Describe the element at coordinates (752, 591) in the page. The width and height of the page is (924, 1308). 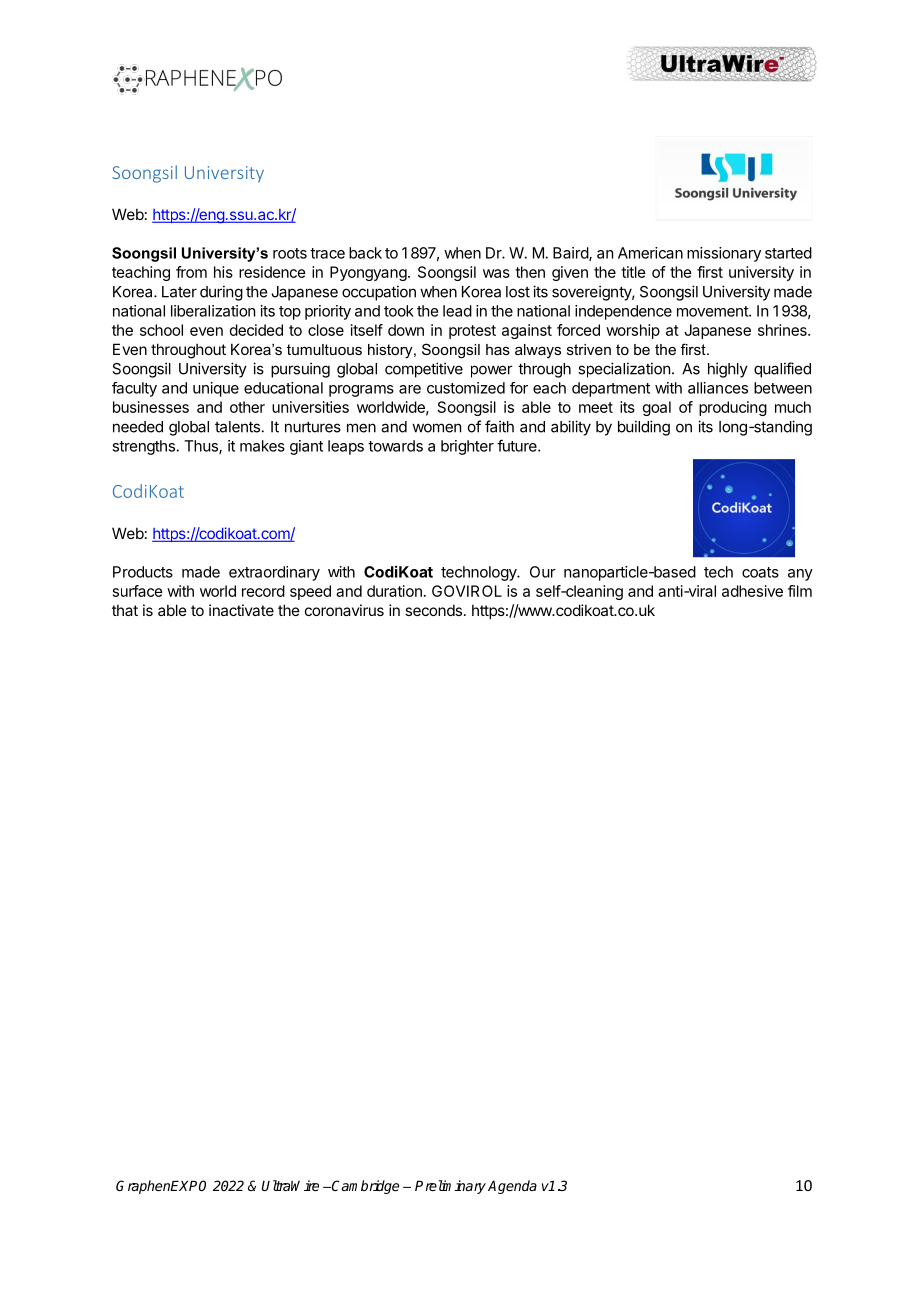
I see `adhesive` at that location.
